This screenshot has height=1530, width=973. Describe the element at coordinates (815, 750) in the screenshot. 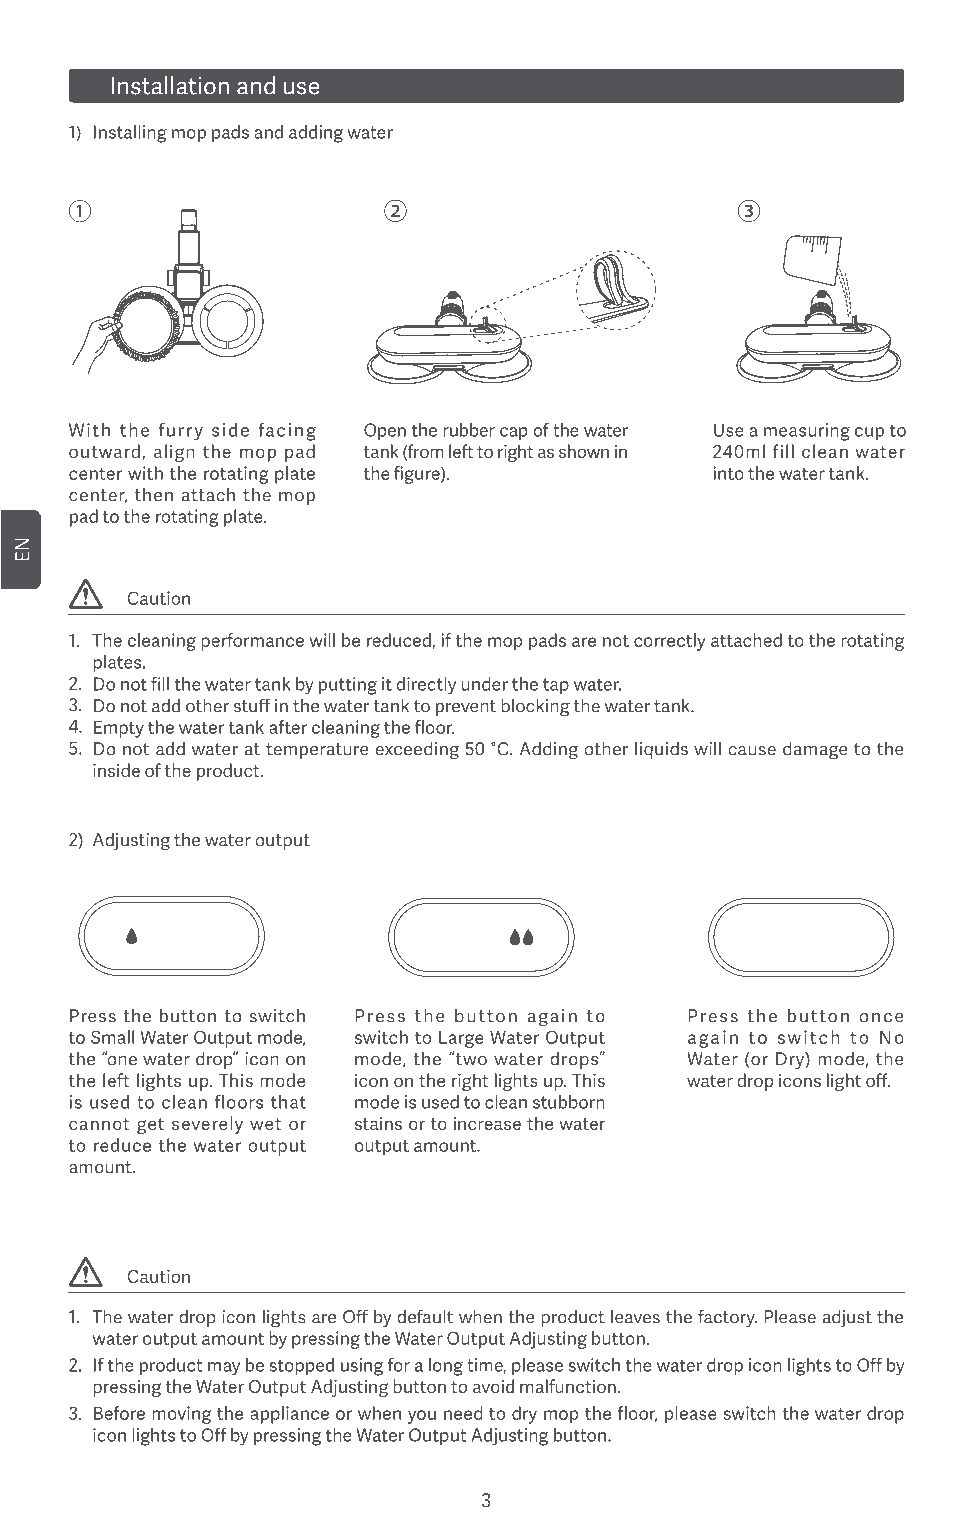

I see `damage` at that location.
